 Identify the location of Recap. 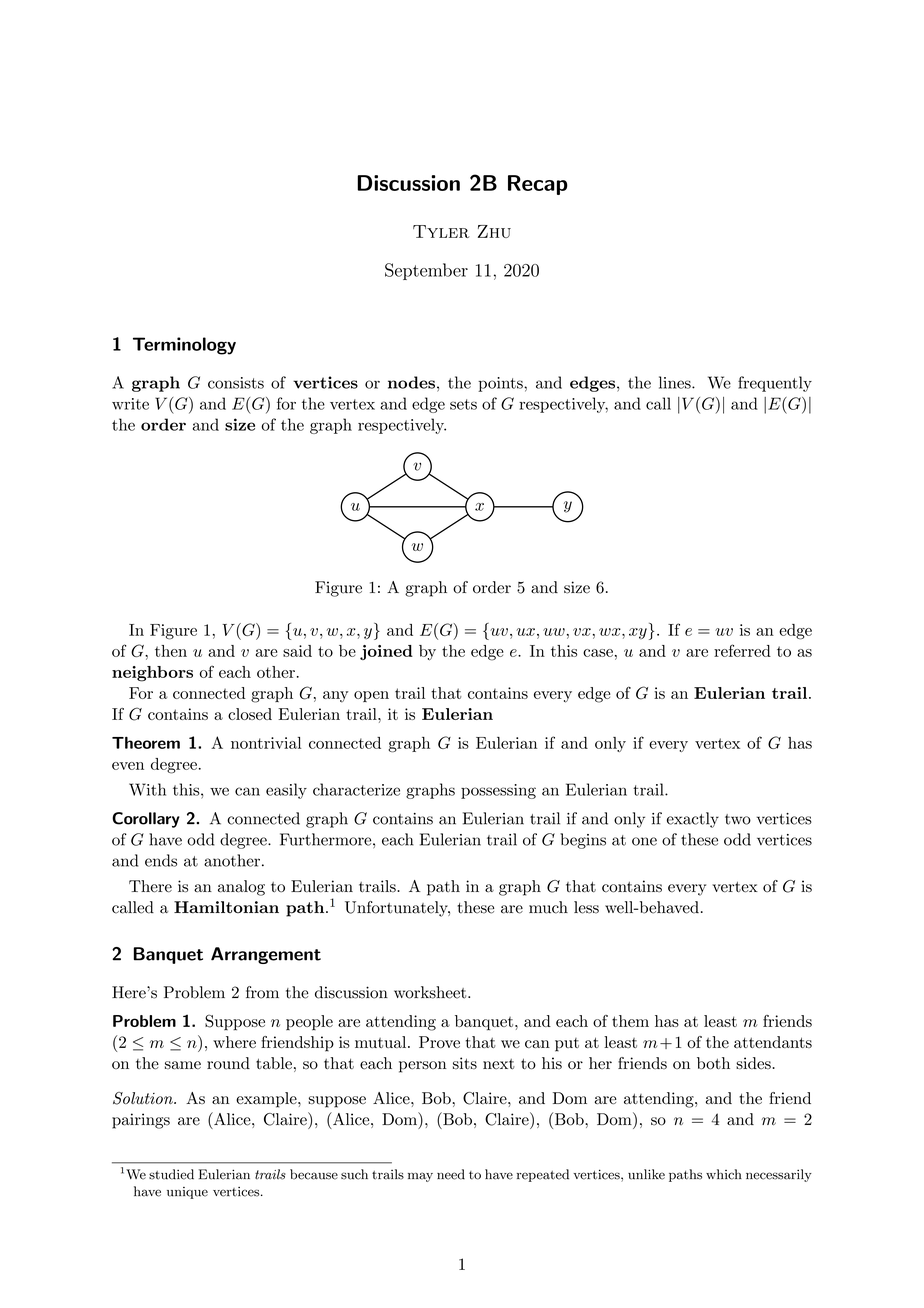
(538, 185).
